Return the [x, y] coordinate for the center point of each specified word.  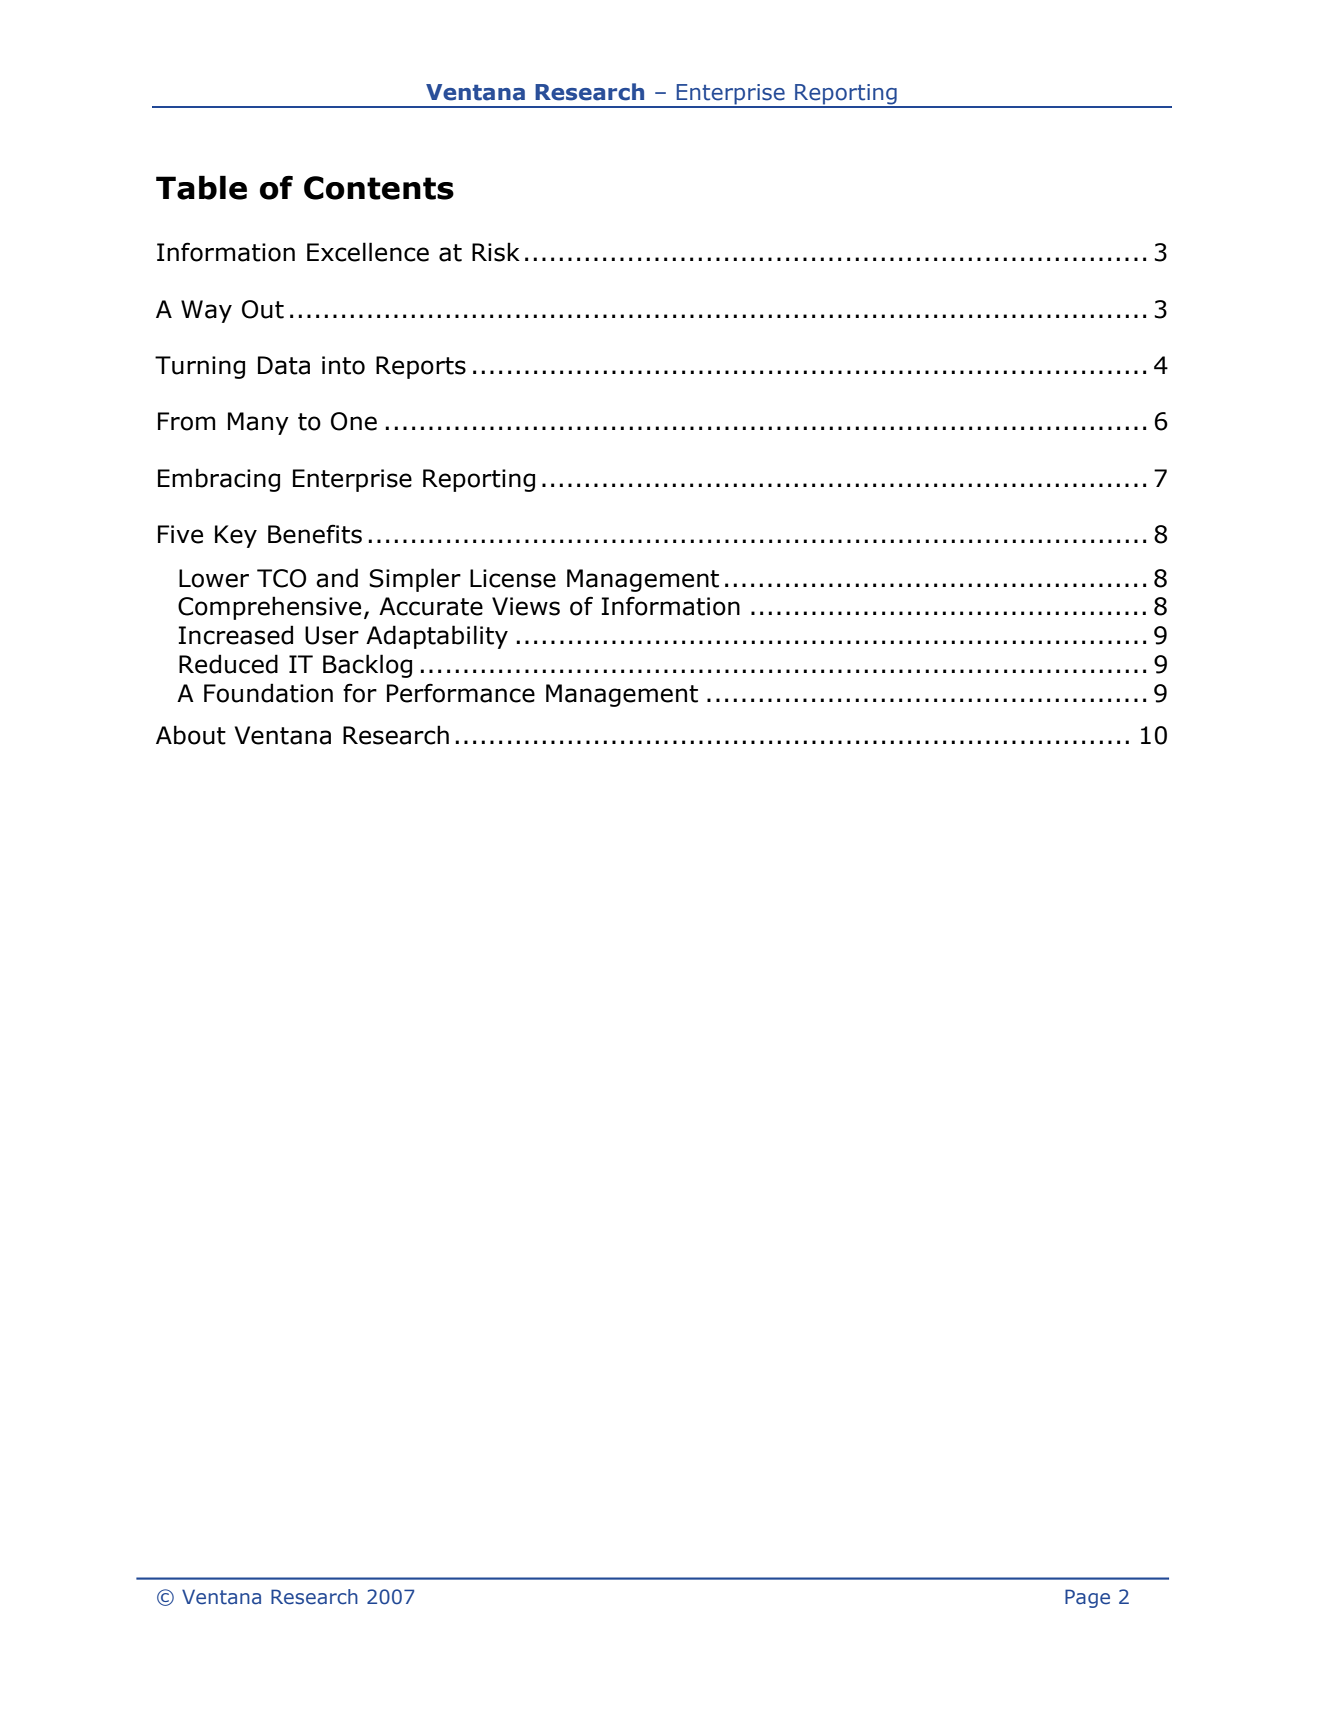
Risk [496, 252]
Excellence [368, 252]
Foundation [268, 693]
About [191, 735]
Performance [461, 693]
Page [1087, 1598]
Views [526, 606]
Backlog [367, 666]
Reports [421, 367]
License [513, 578]
